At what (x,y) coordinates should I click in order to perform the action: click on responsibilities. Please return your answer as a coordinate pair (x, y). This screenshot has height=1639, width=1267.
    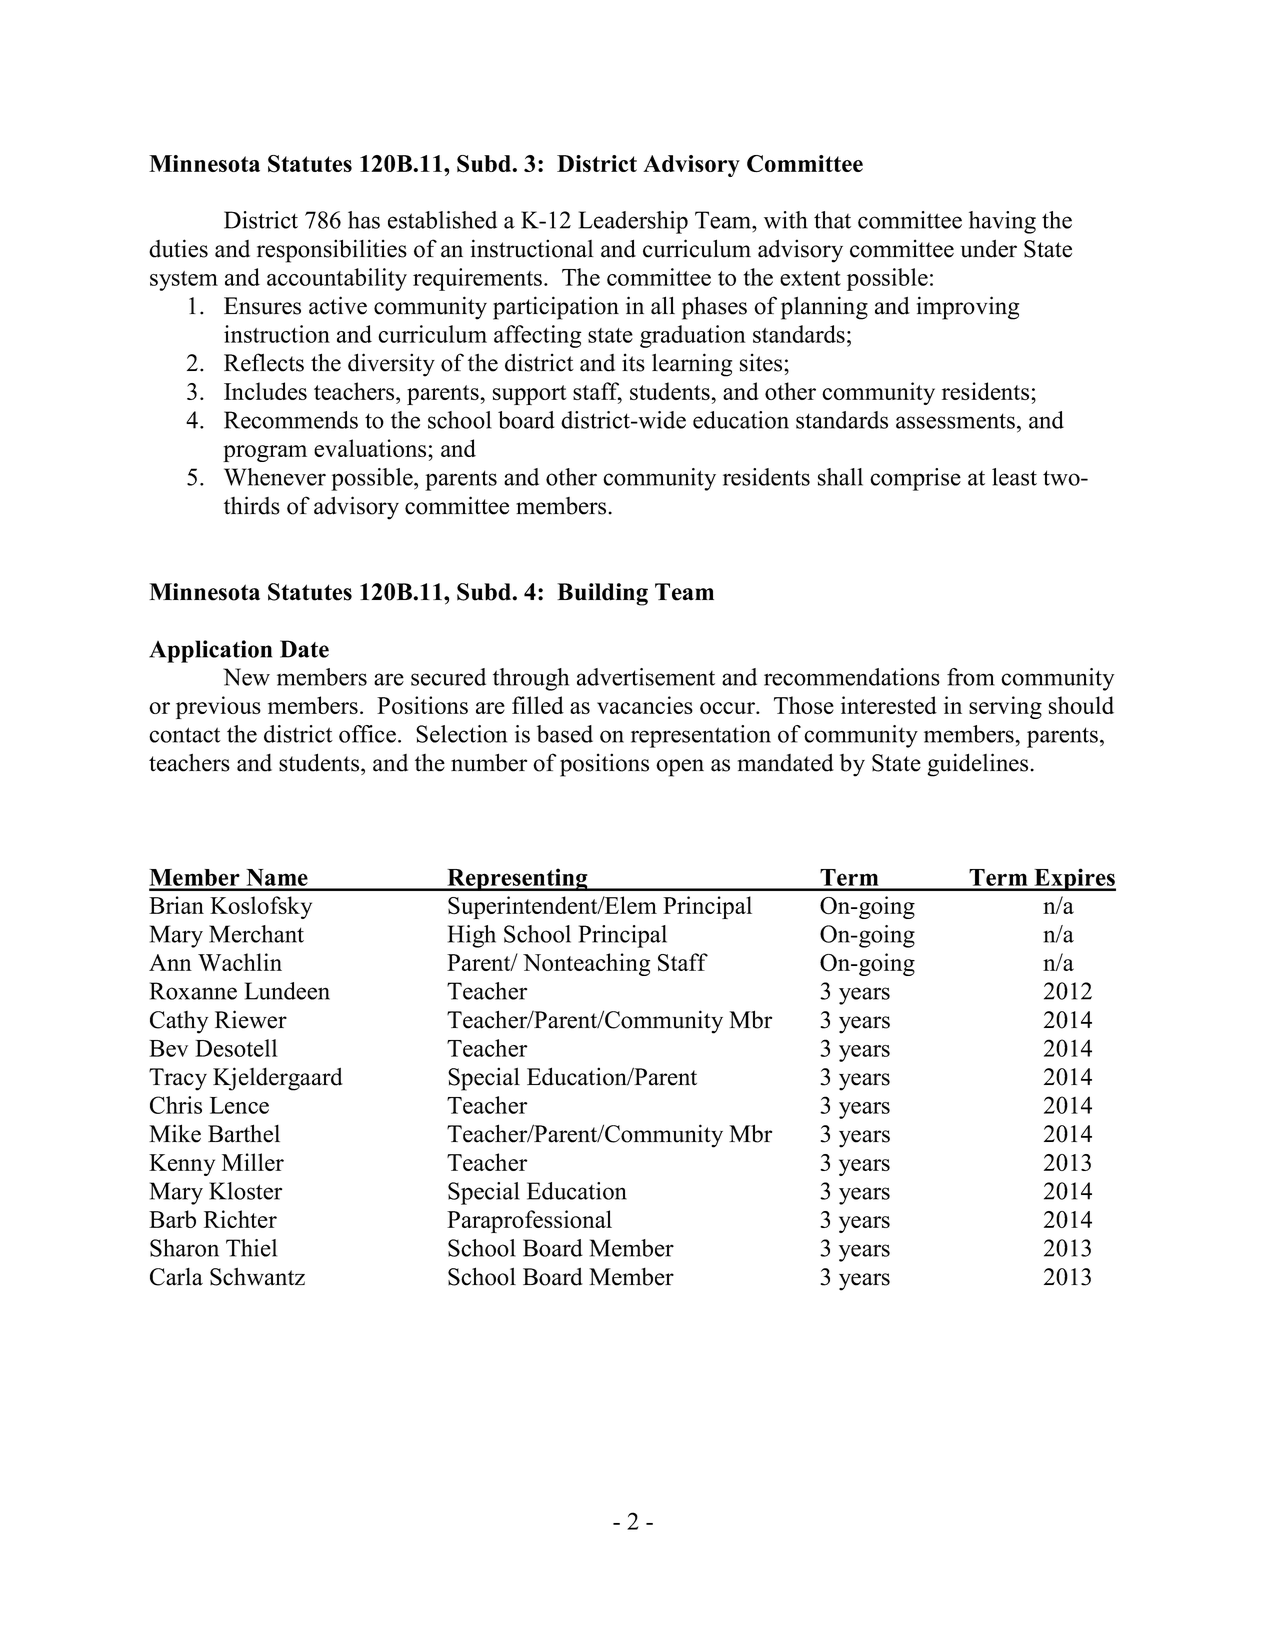
    Looking at the image, I should click on (332, 251).
